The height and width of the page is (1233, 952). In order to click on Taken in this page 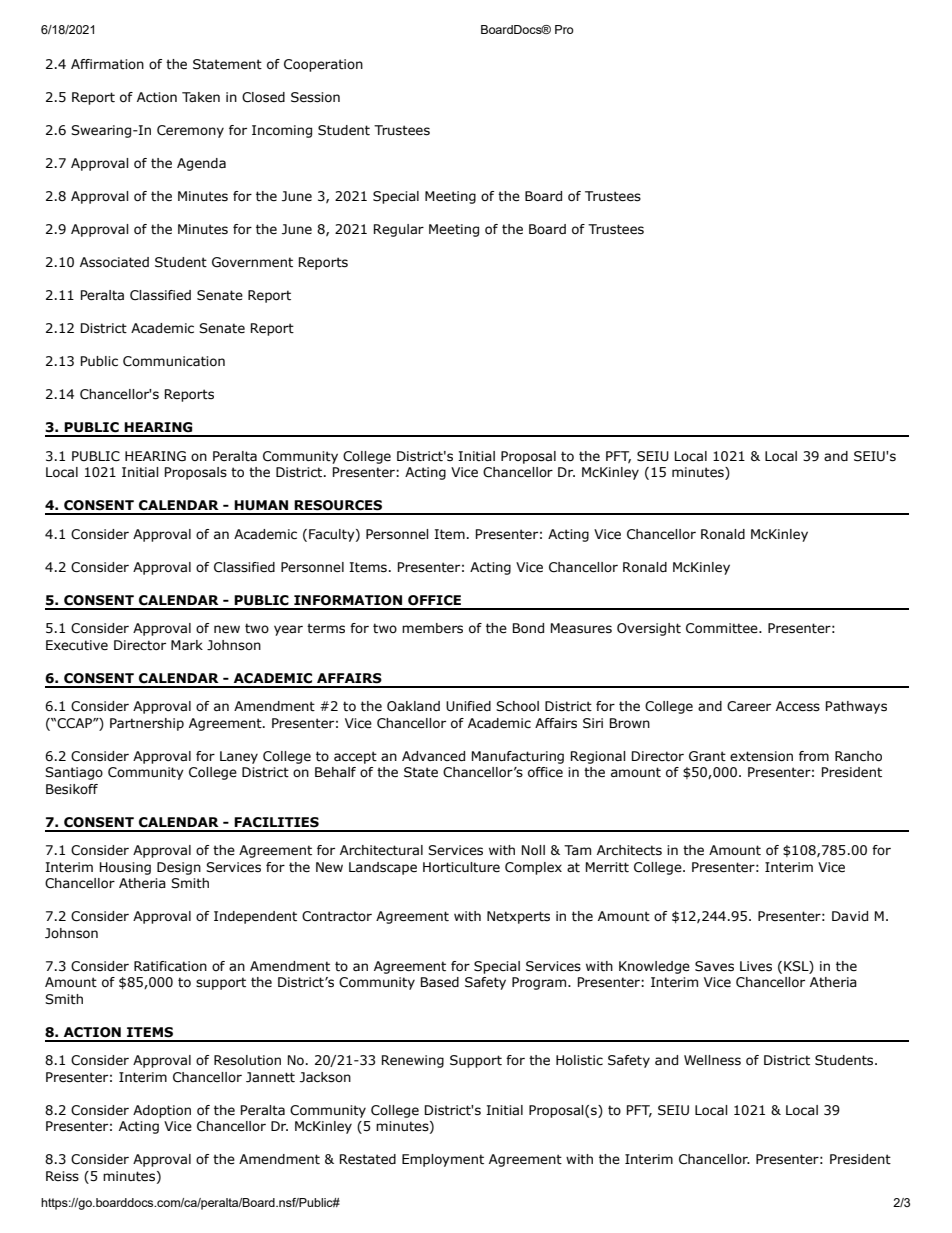, I will do `click(201, 97)`.
